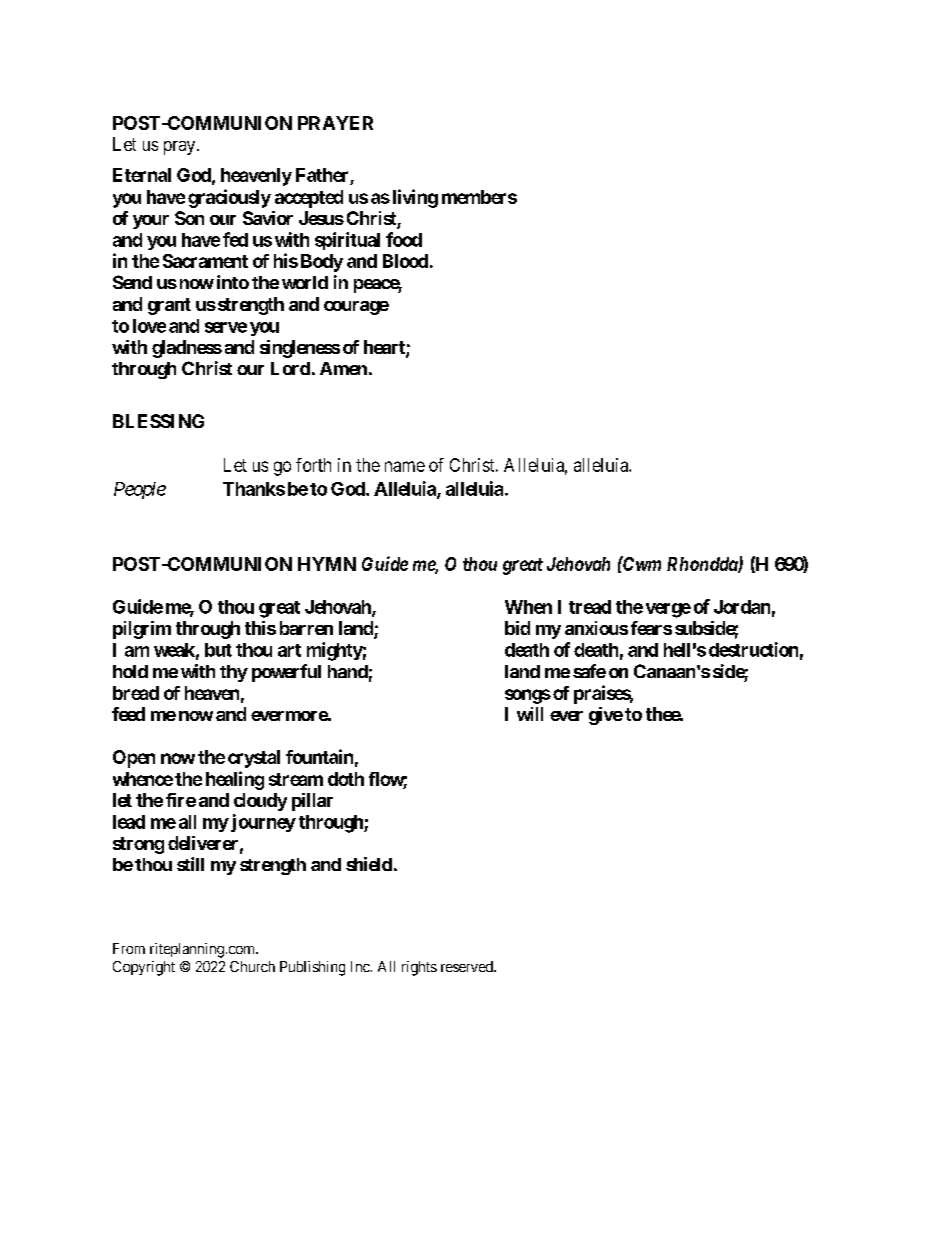  What do you see at coordinates (252, 966) in the screenshot?
I see `Church` at bounding box center [252, 966].
